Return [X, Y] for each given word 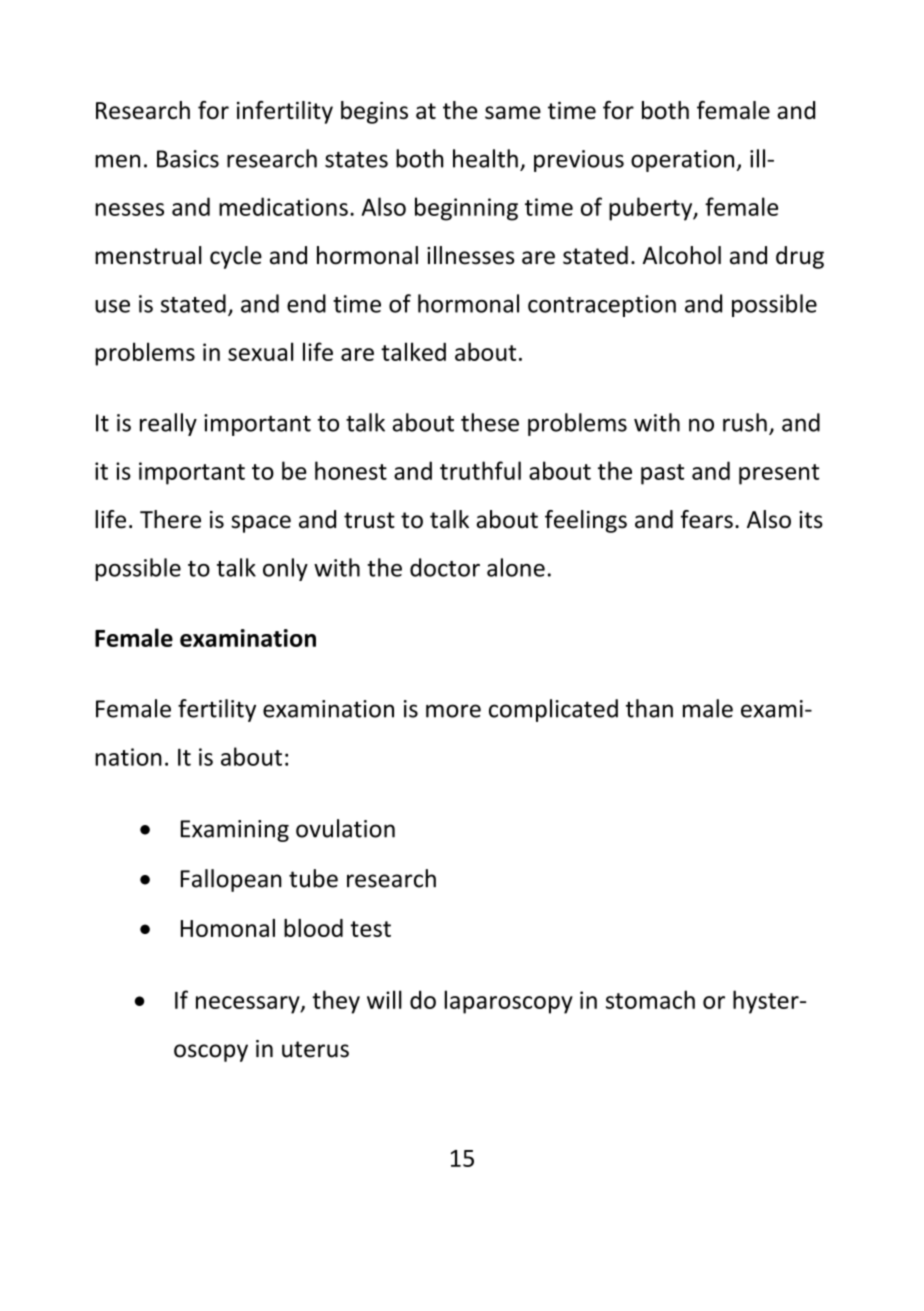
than [649, 708]
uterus [315, 1049]
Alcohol [682, 255]
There [170, 519]
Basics [188, 159]
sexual [260, 351]
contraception [602, 306]
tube [313, 878]
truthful [480, 470]
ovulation [345, 828]
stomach [650, 999]
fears [707, 519]
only [285, 569]
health [485, 158]
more [453, 711]
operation [682, 161]
